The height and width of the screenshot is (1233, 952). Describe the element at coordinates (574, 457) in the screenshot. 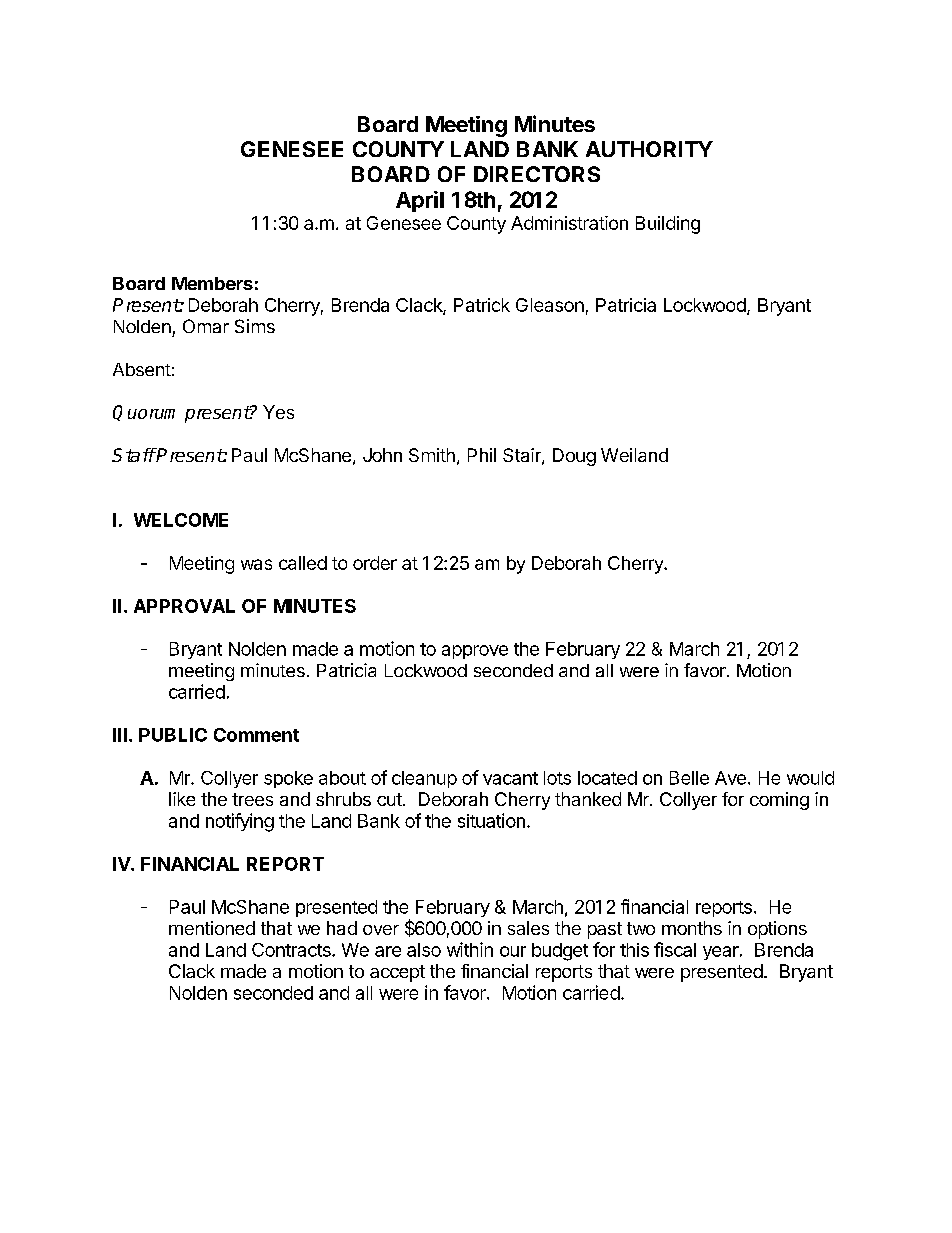

I see `Doug` at that location.
